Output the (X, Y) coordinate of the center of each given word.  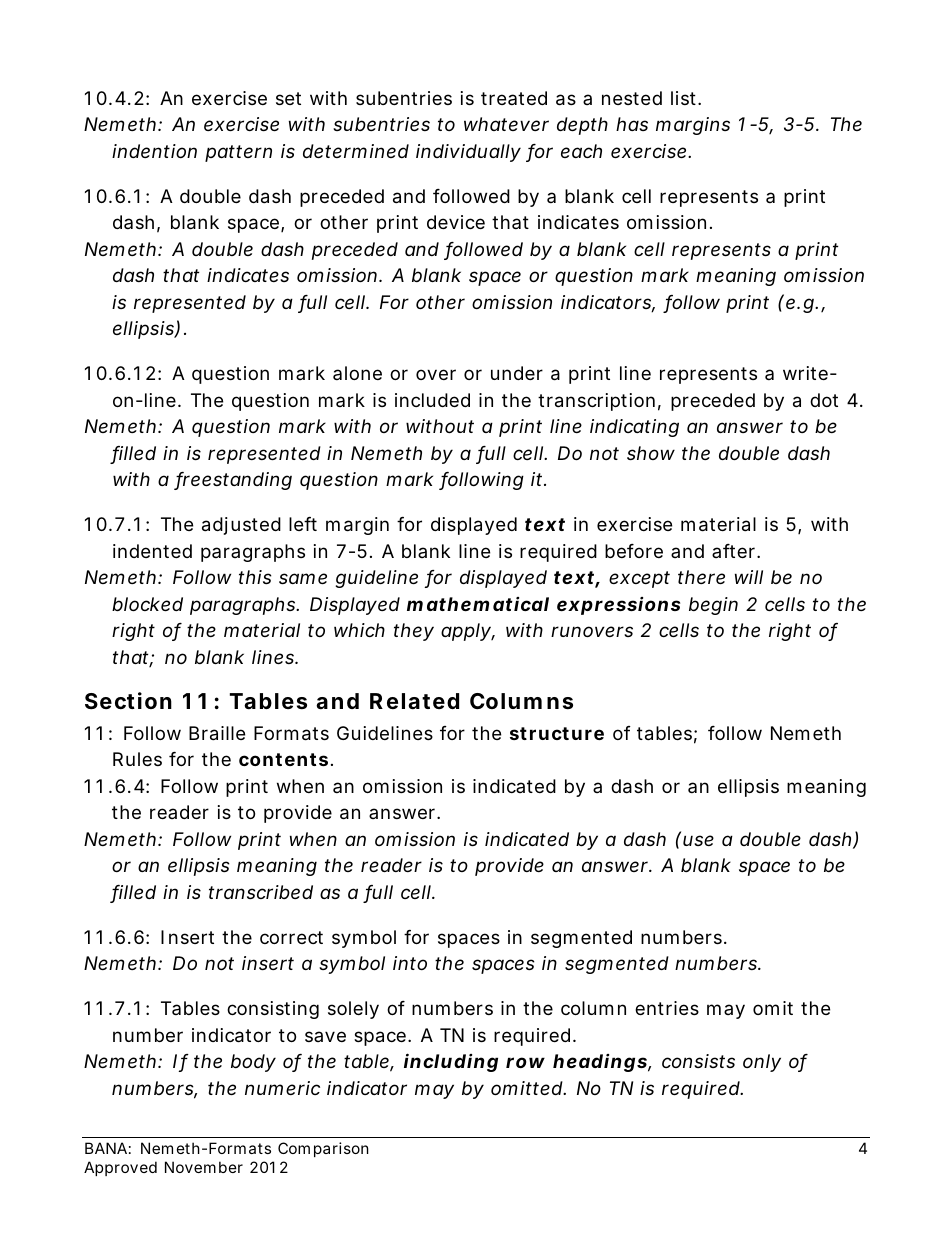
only (762, 1063)
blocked (147, 604)
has (632, 124)
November (204, 1167)
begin (713, 606)
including (451, 1062)
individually (468, 153)
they (414, 632)
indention (154, 151)
